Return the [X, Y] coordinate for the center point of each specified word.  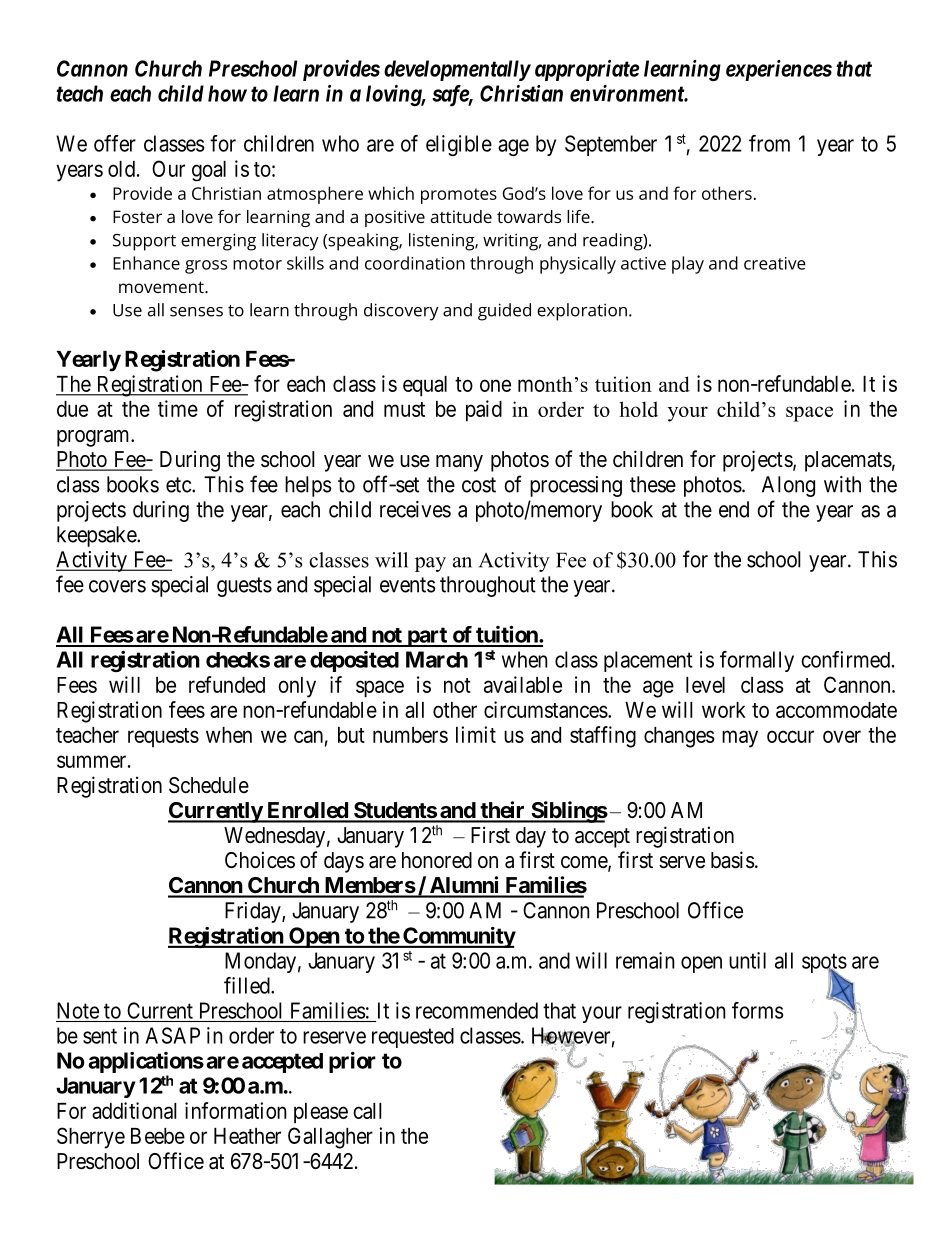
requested [413, 1038]
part [427, 637]
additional [134, 1110]
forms [757, 1010]
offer [115, 143]
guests [244, 587]
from [769, 143]
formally [757, 661]
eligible [459, 145]
